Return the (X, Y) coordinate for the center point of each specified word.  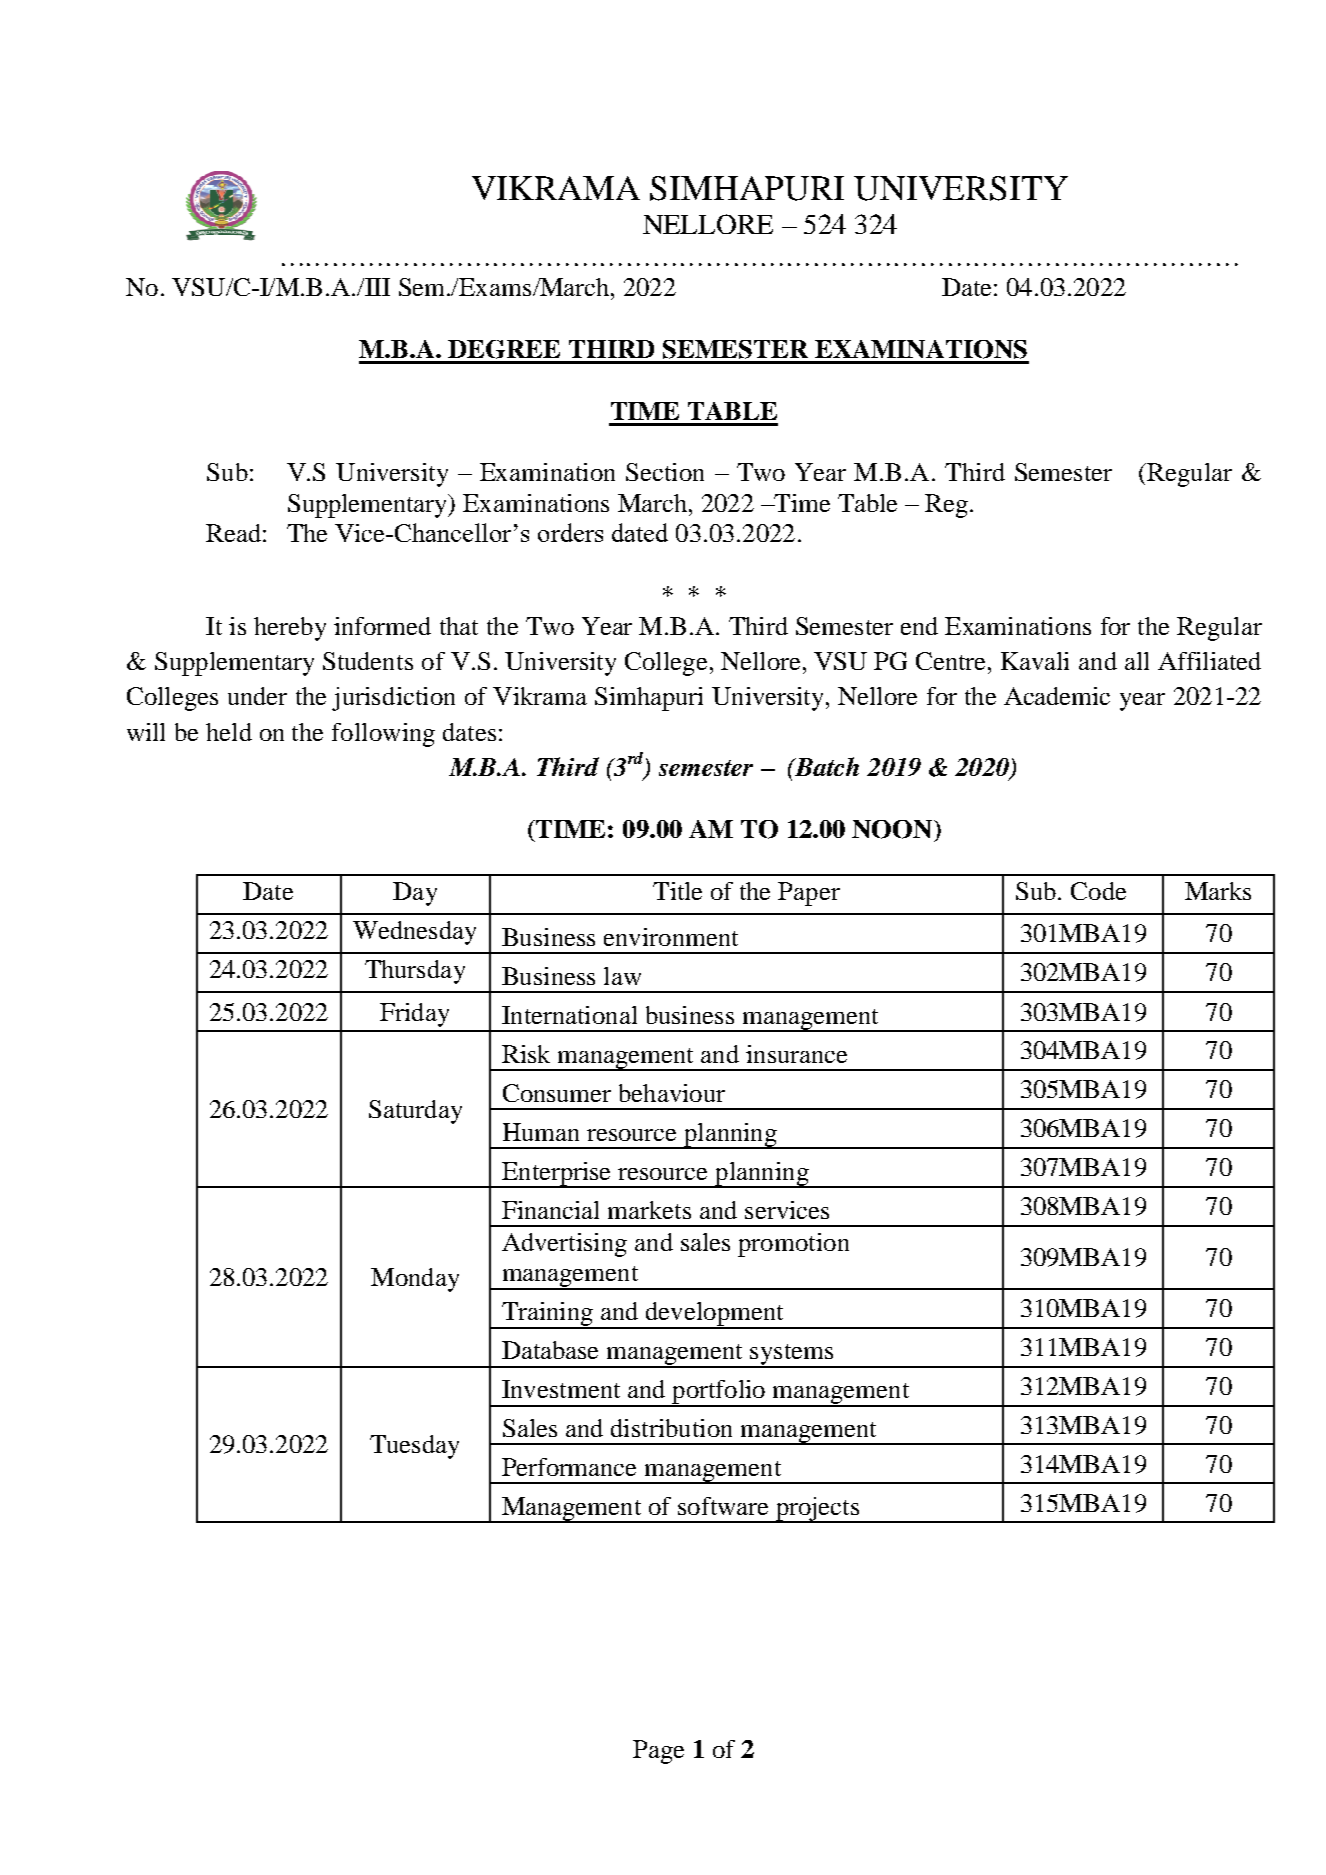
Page (658, 1752)
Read (233, 533)
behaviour (672, 1093)
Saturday (415, 1112)
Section (665, 472)
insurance (796, 1054)
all (1137, 661)
